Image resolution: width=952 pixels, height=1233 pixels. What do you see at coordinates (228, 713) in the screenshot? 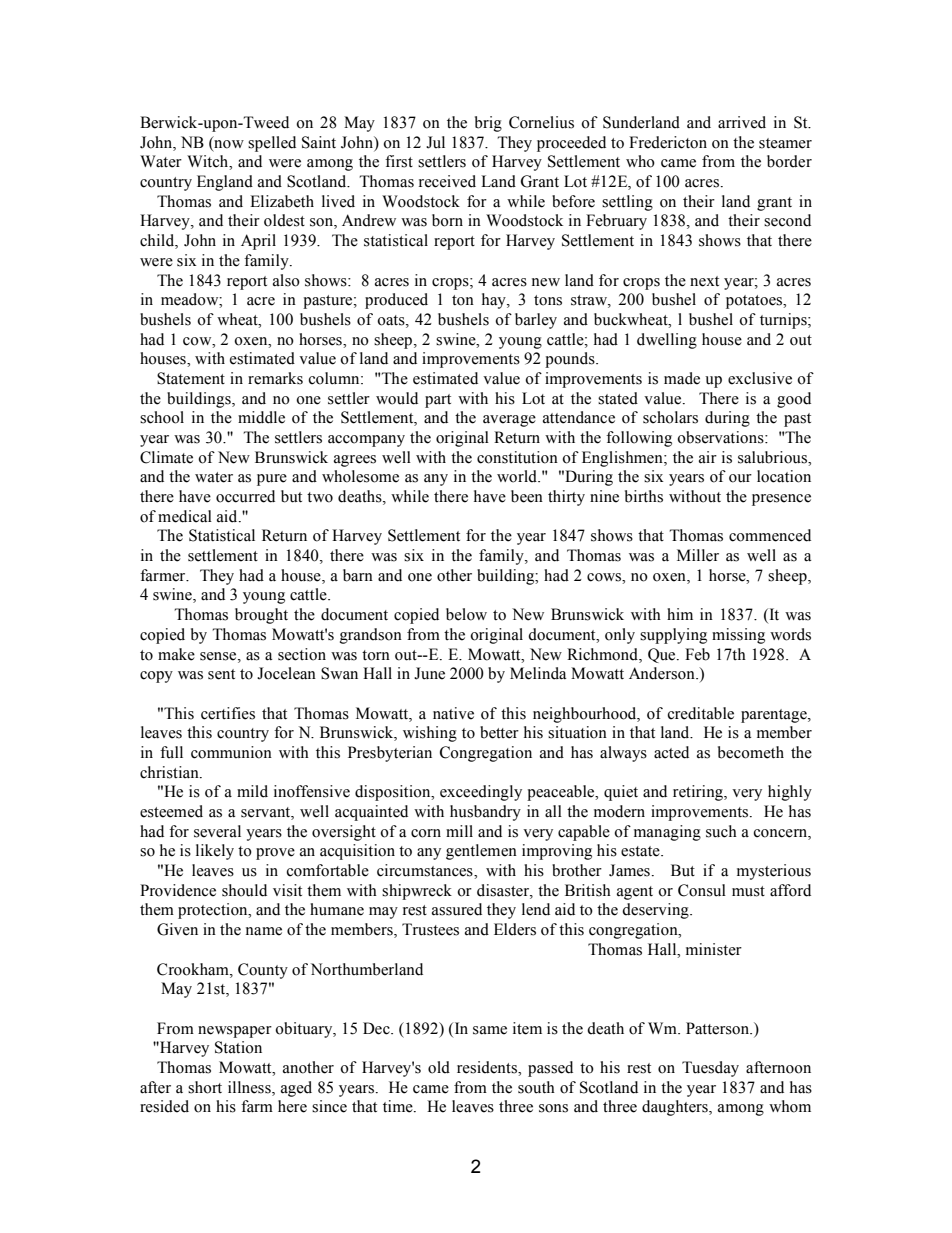
I see `certifies` at bounding box center [228, 713].
